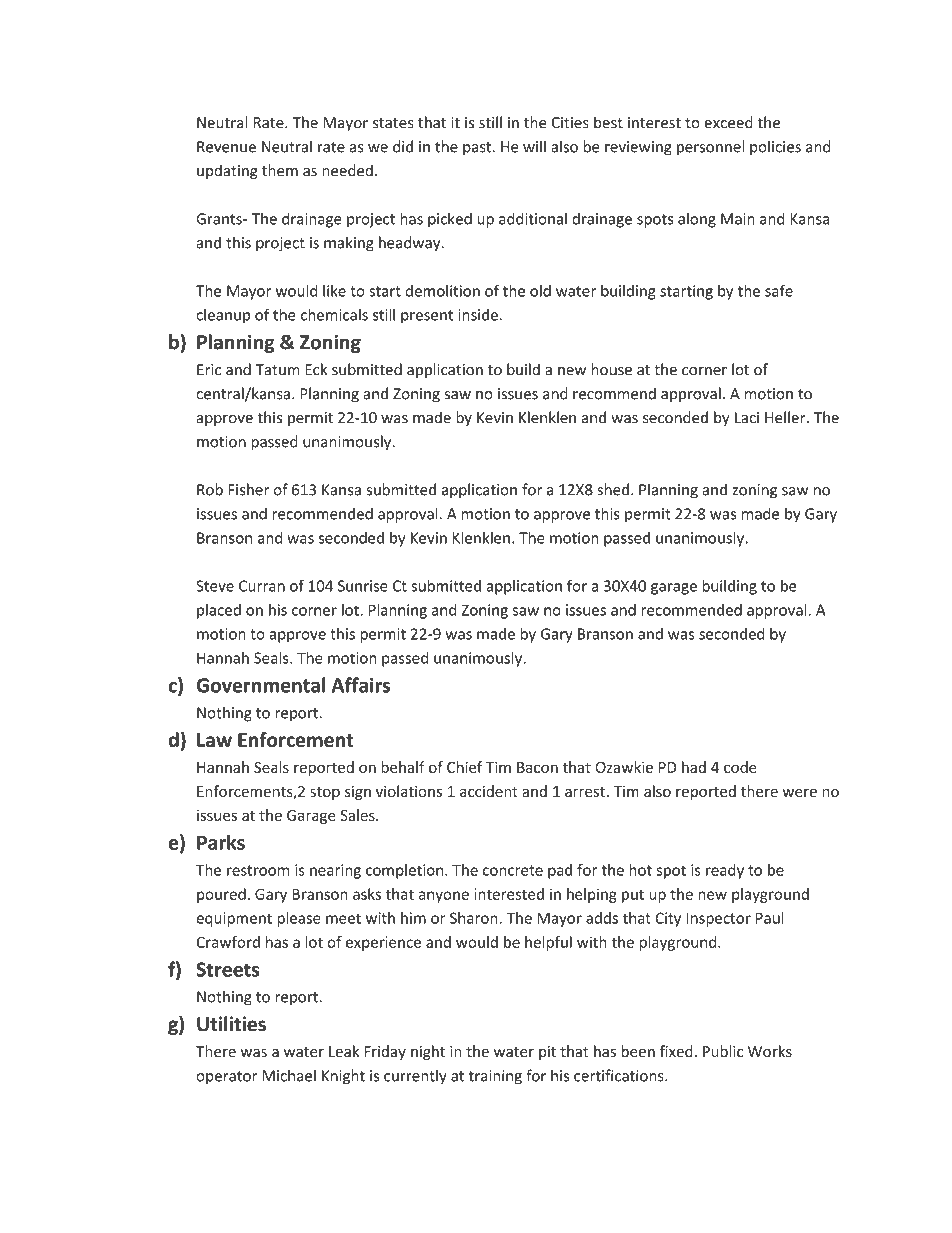 This document has height=1233, width=952. I want to click on code, so click(740, 767).
